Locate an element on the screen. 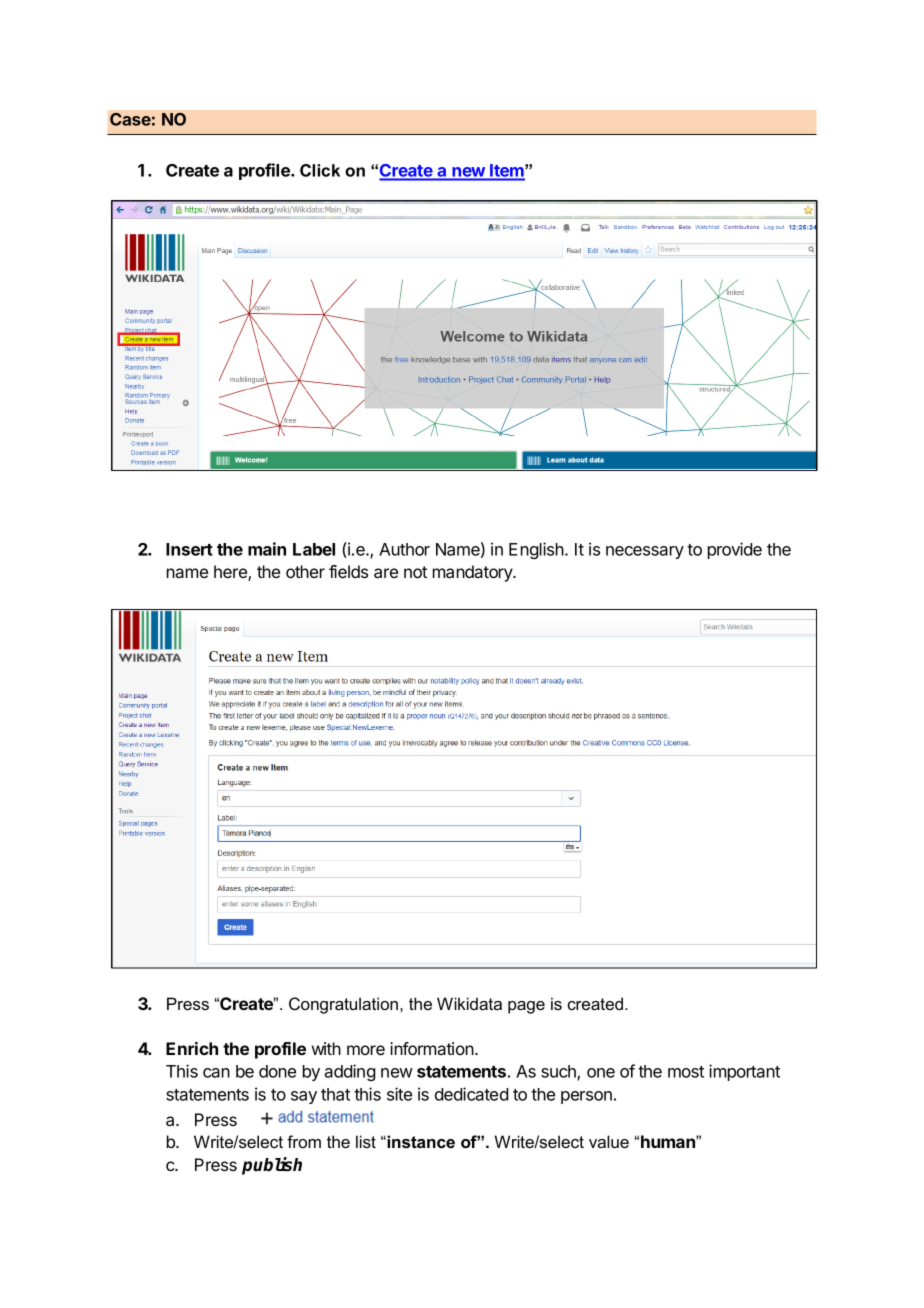  provide is located at coordinates (735, 550).
